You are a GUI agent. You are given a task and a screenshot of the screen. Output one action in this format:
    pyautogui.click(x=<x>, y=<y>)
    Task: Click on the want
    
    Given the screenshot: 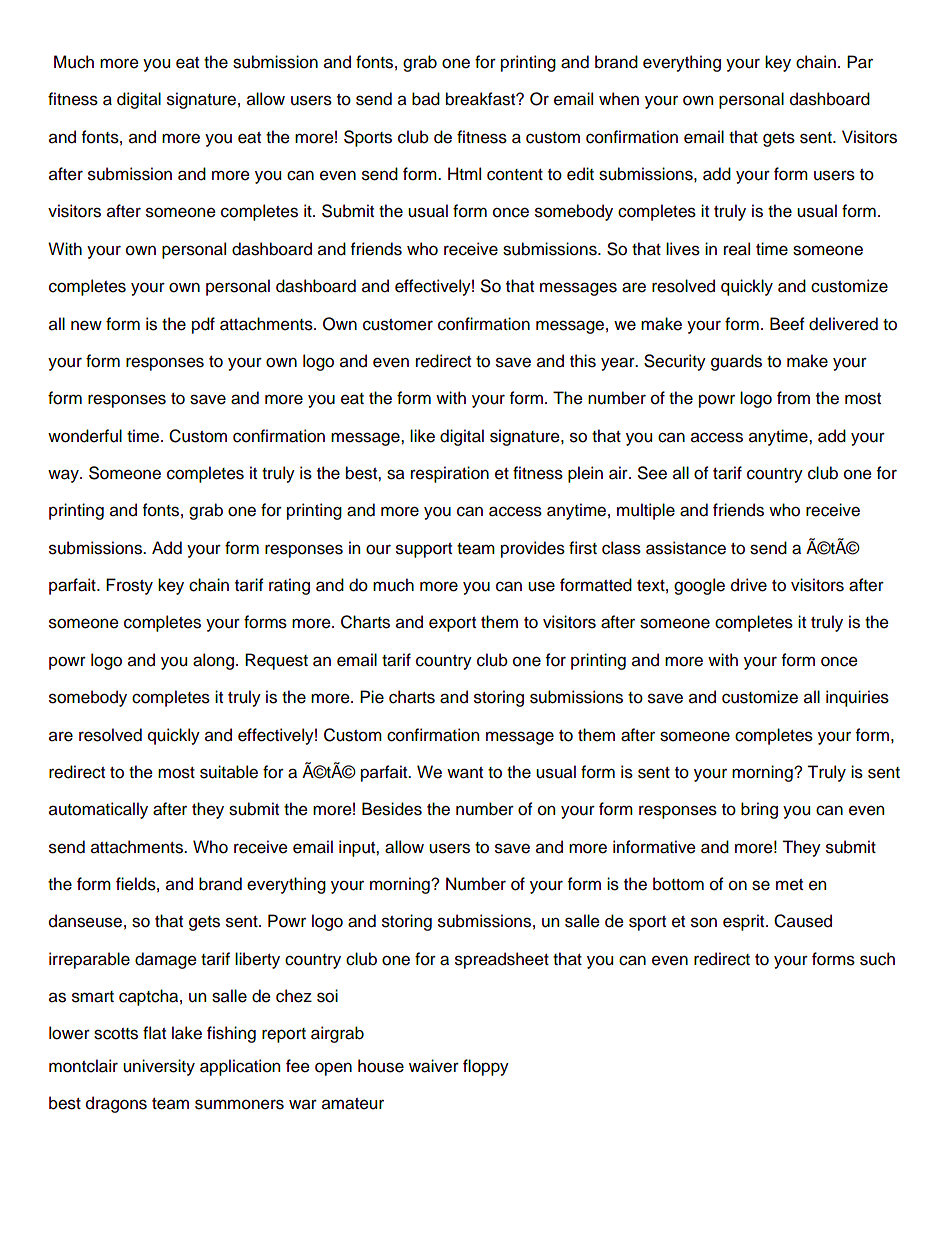 What is the action you would take?
    pyautogui.click(x=465, y=773)
